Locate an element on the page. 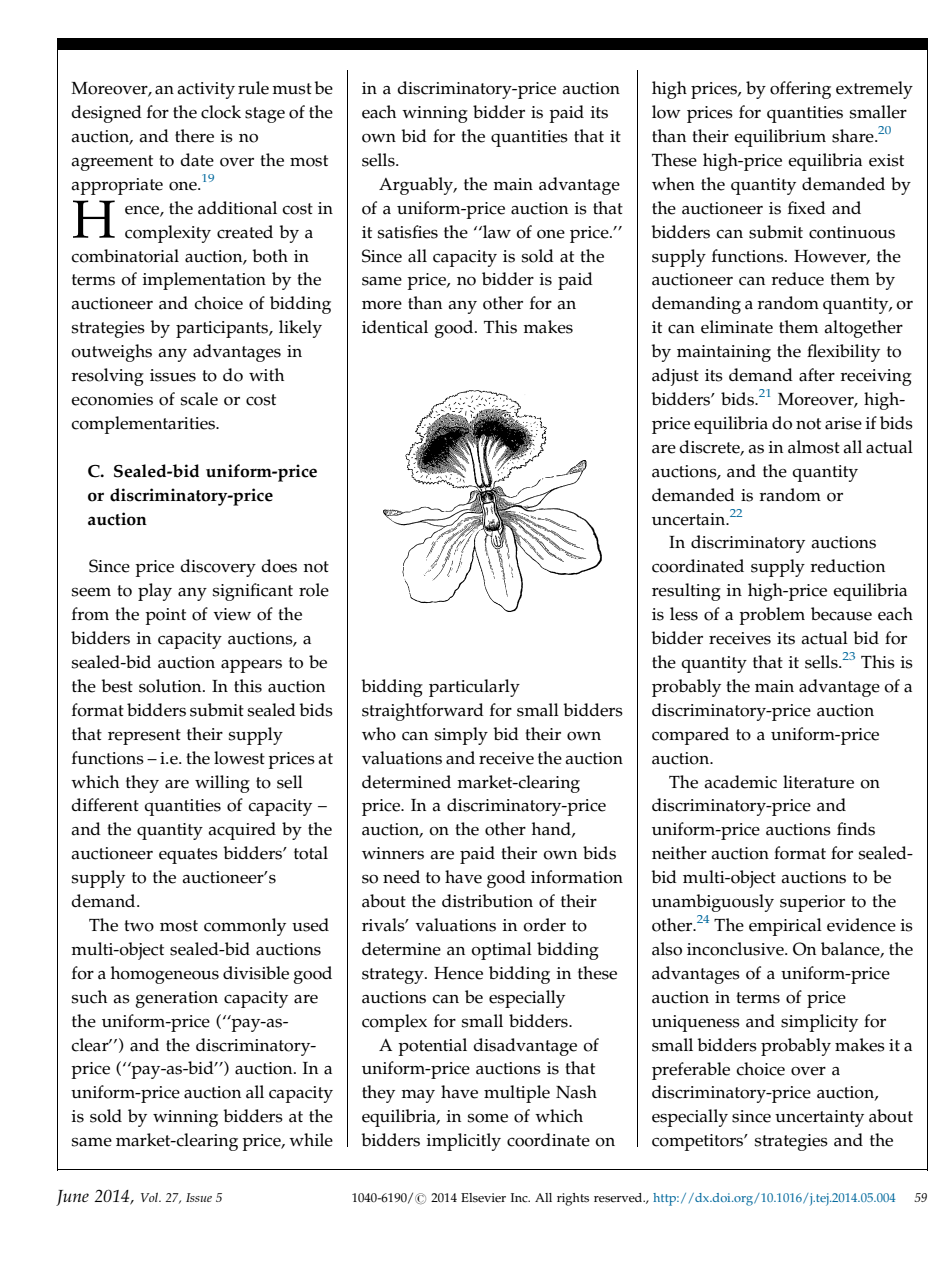 The image size is (952, 1270). play is located at coordinates (155, 592).
